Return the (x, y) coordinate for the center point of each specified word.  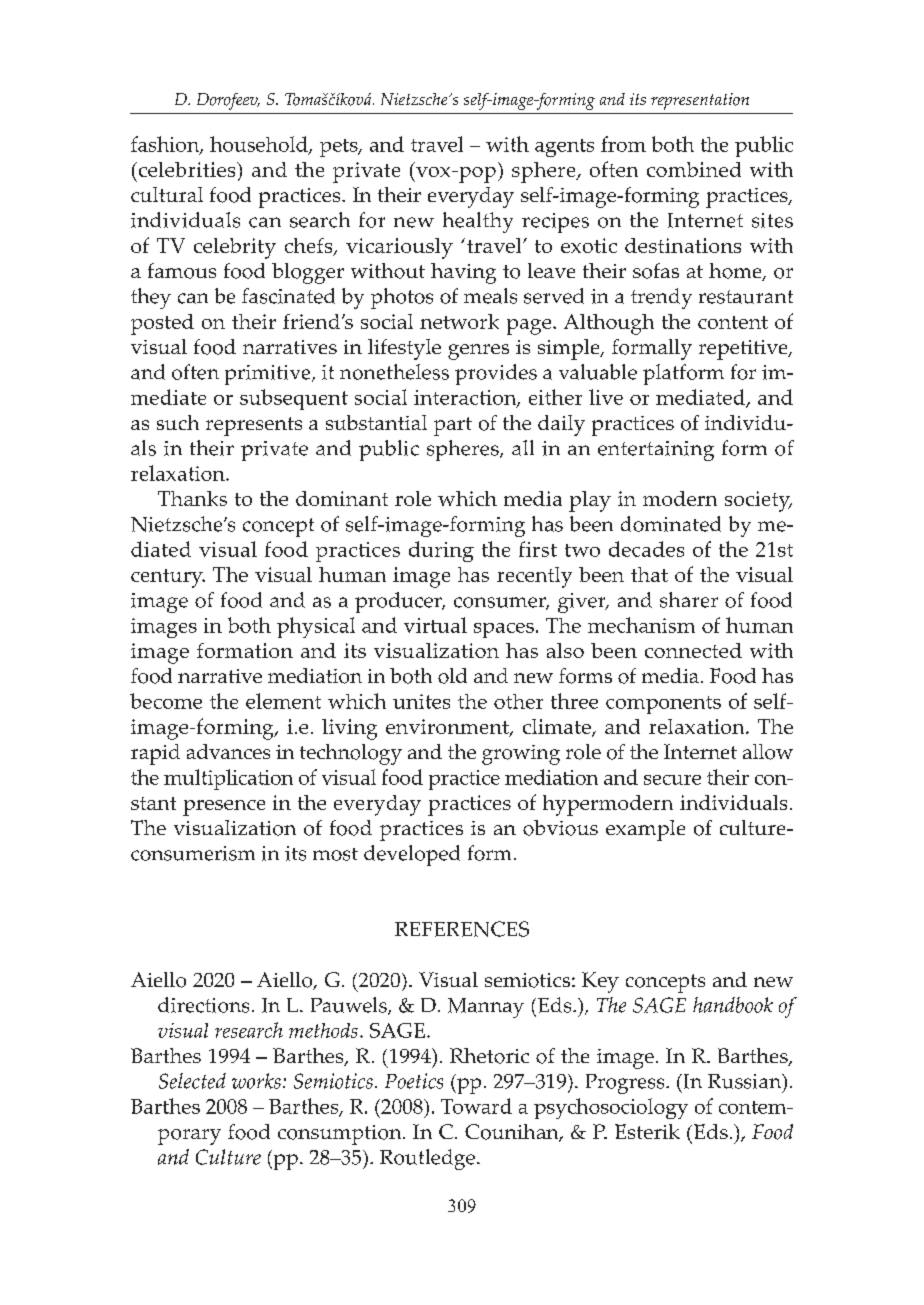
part (453, 426)
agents (564, 148)
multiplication (228, 779)
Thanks (192, 498)
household (260, 145)
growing (521, 755)
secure (672, 780)
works (256, 1081)
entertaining (656, 451)
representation (700, 101)
